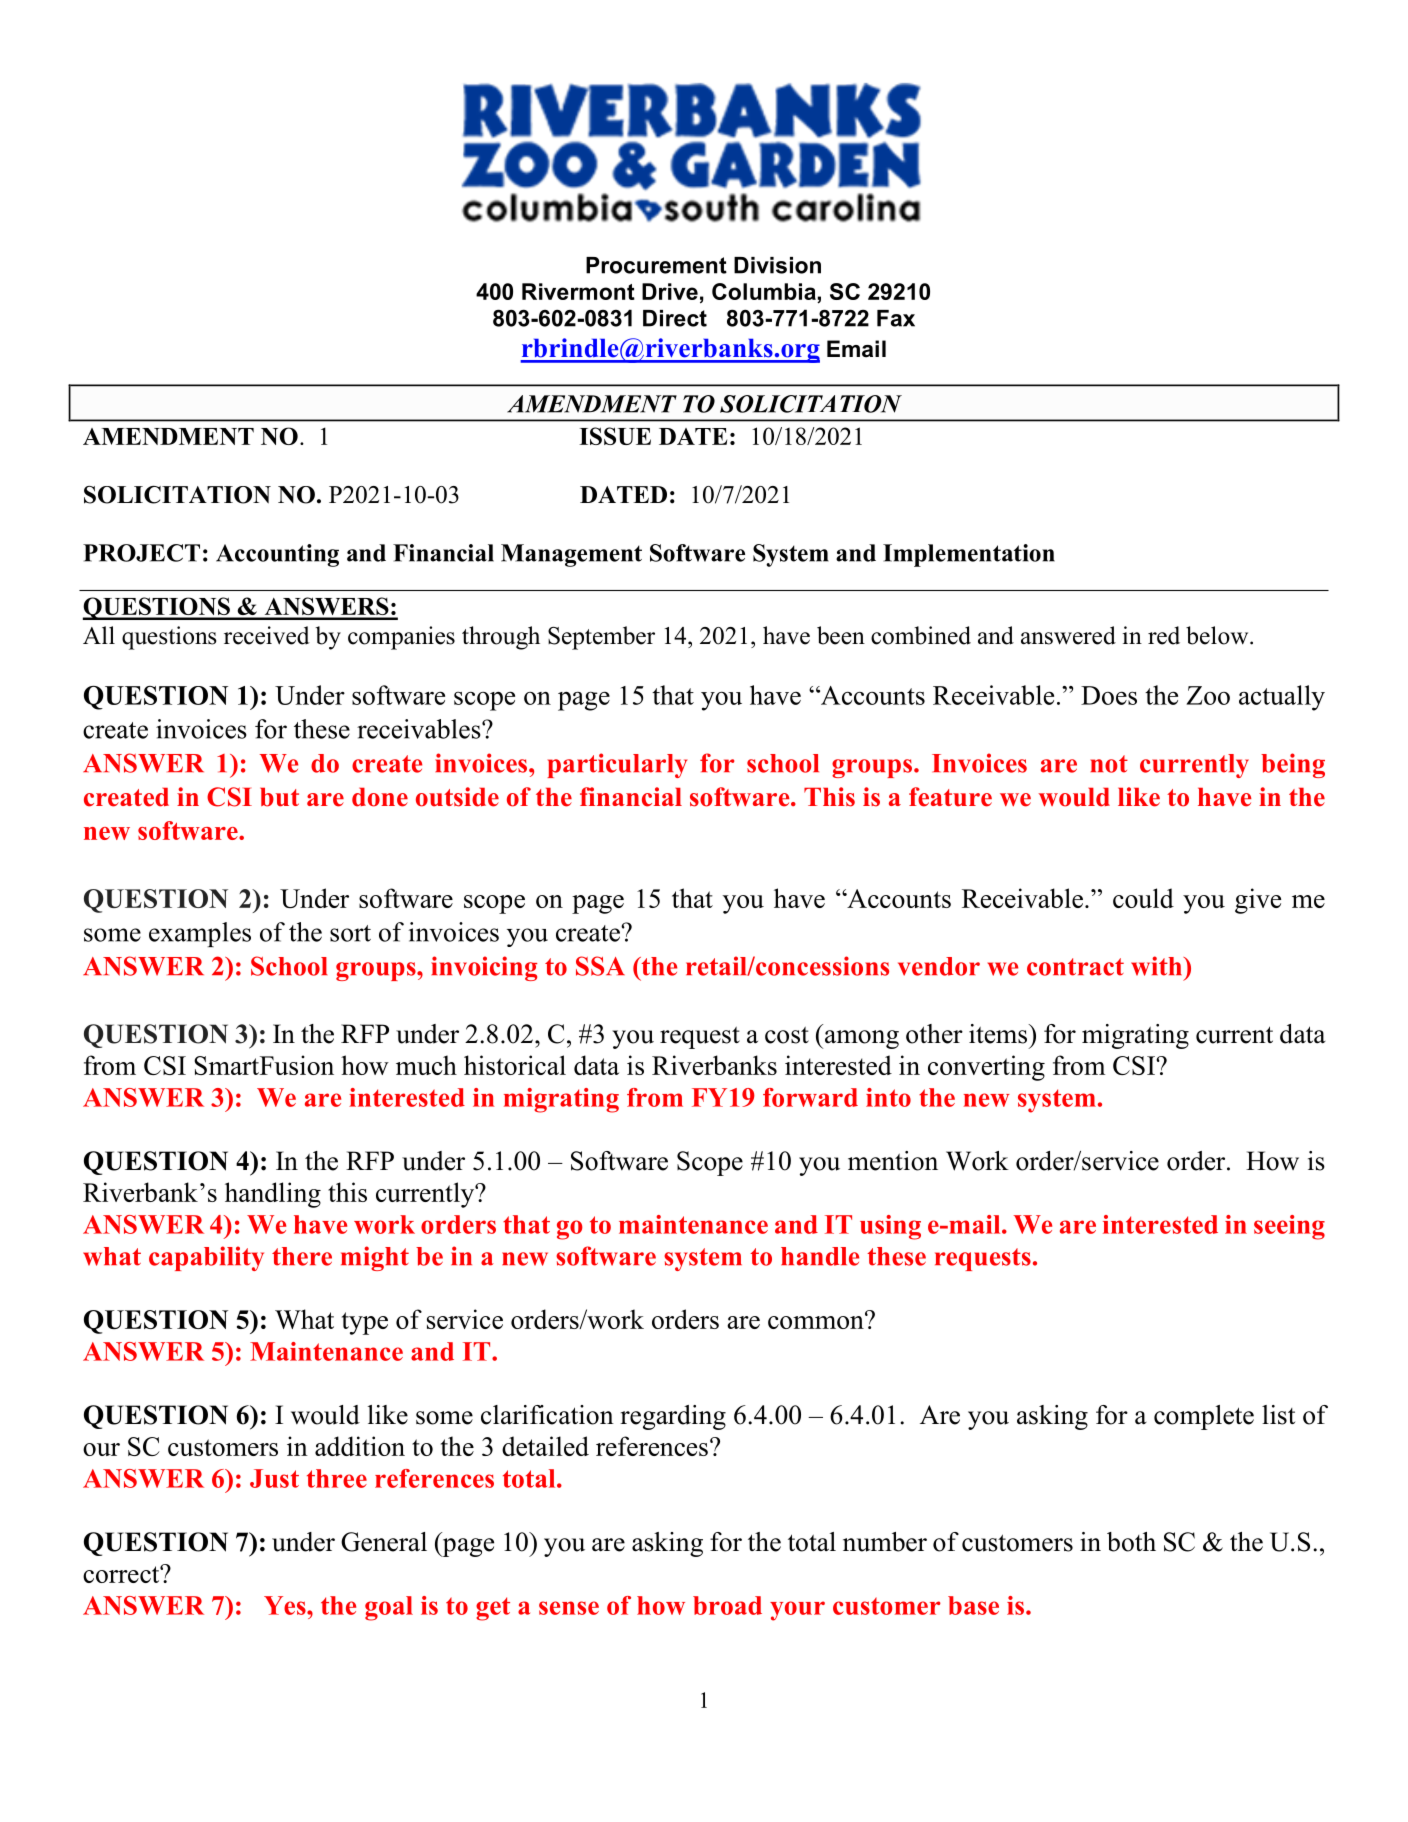  What do you see at coordinates (896, 318) in the screenshot?
I see `Fax` at bounding box center [896, 318].
